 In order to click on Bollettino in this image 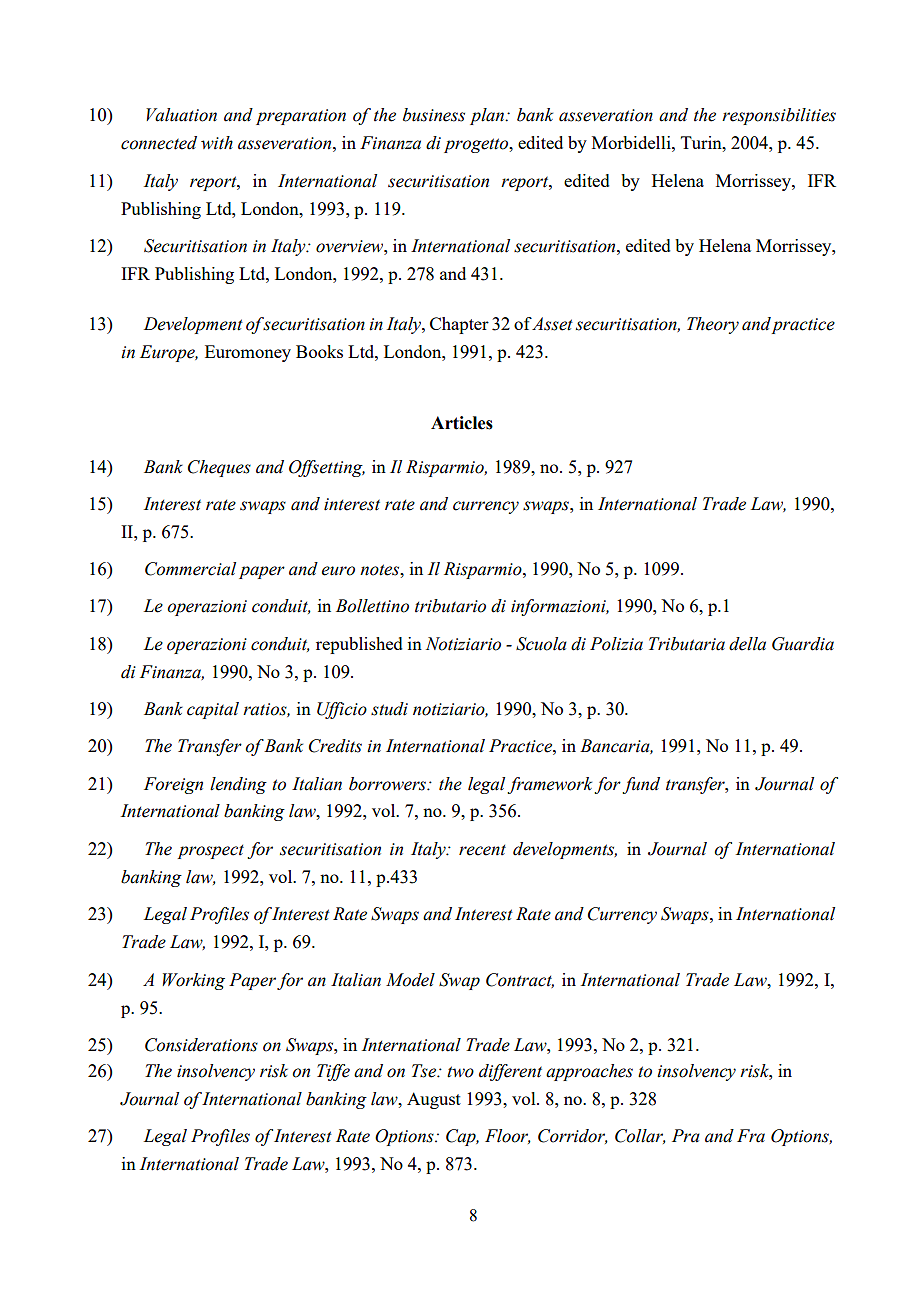, I will do `click(372, 606)`.
